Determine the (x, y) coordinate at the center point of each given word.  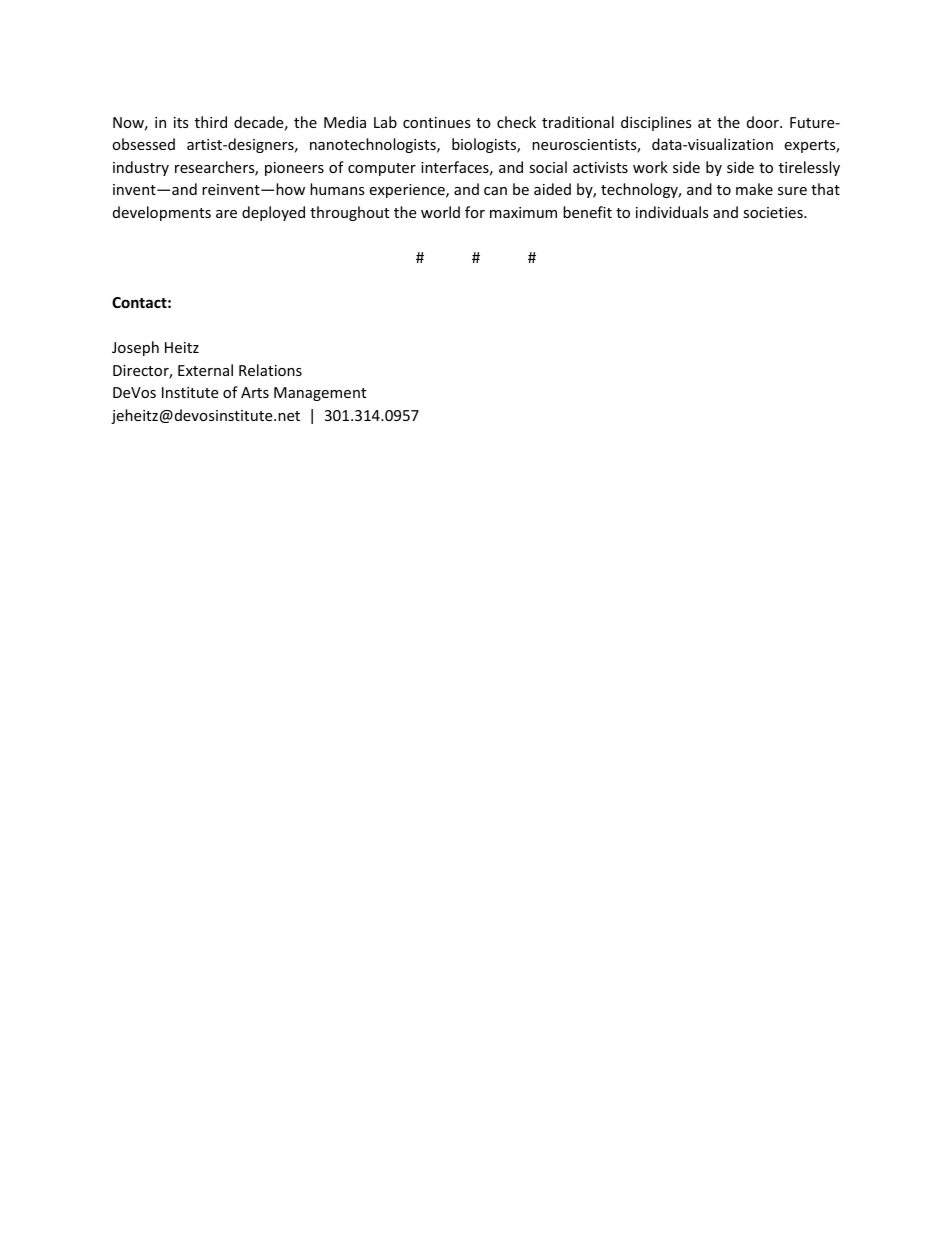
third (211, 122)
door (764, 122)
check (516, 122)
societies (774, 212)
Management (320, 394)
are (226, 214)
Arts (255, 392)
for (475, 212)
